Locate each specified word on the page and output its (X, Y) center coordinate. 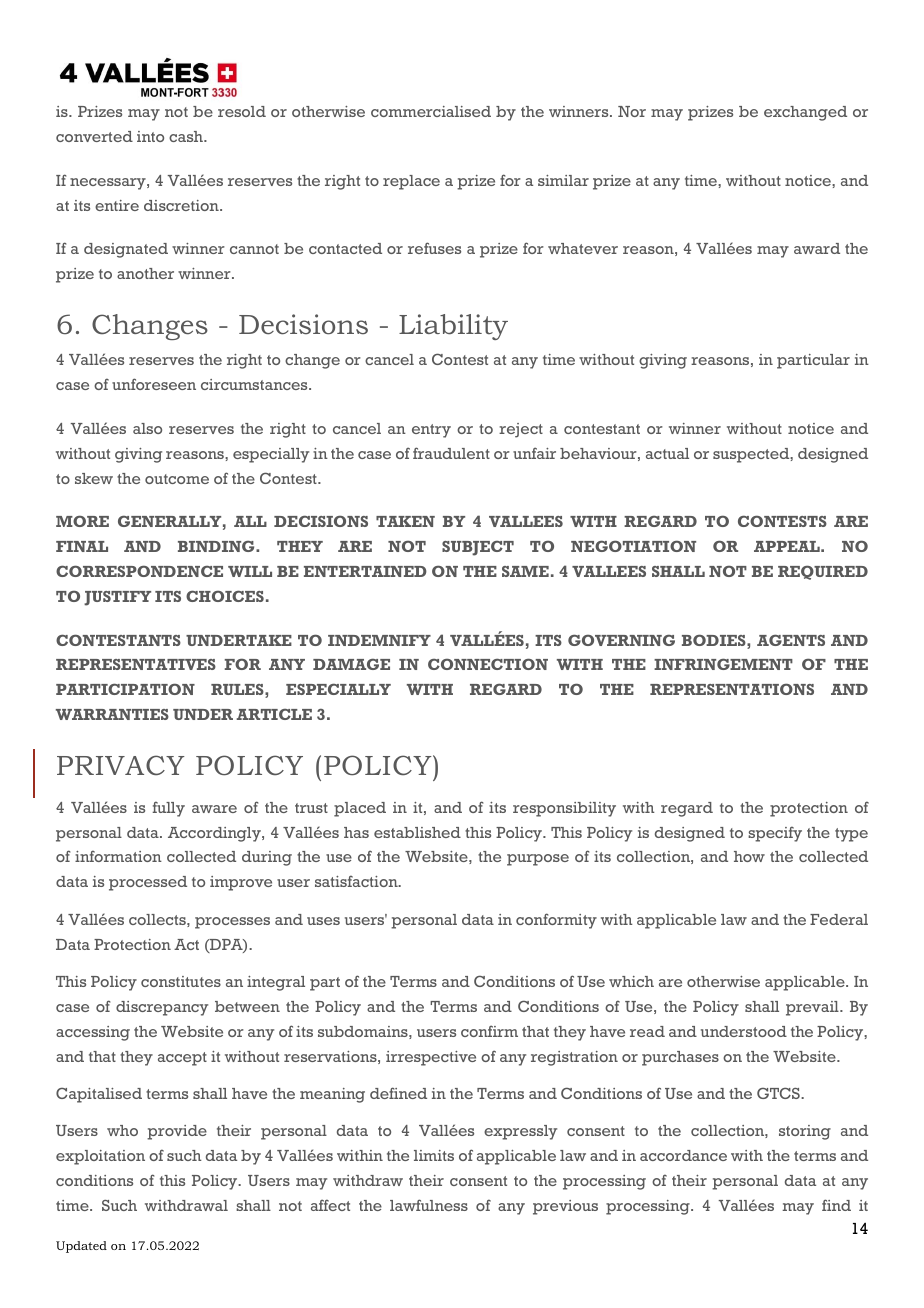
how (749, 856)
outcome (177, 479)
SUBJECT (478, 548)
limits (434, 1155)
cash (187, 136)
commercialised (431, 111)
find (836, 1205)
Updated (81, 1247)
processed (148, 883)
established (417, 832)
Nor (632, 111)
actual (667, 453)
